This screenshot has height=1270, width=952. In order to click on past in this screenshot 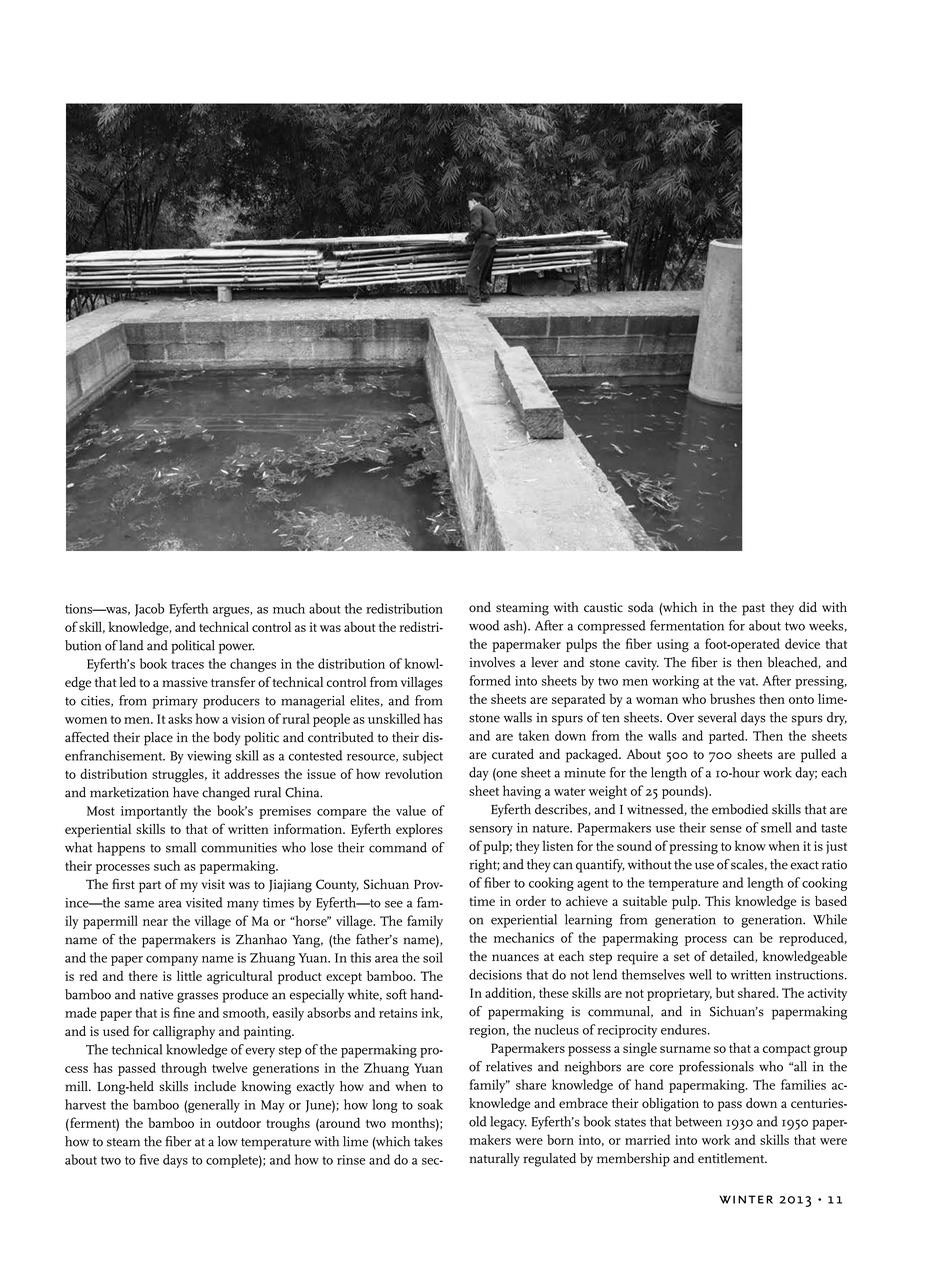, I will do `click(753, 610)`.
